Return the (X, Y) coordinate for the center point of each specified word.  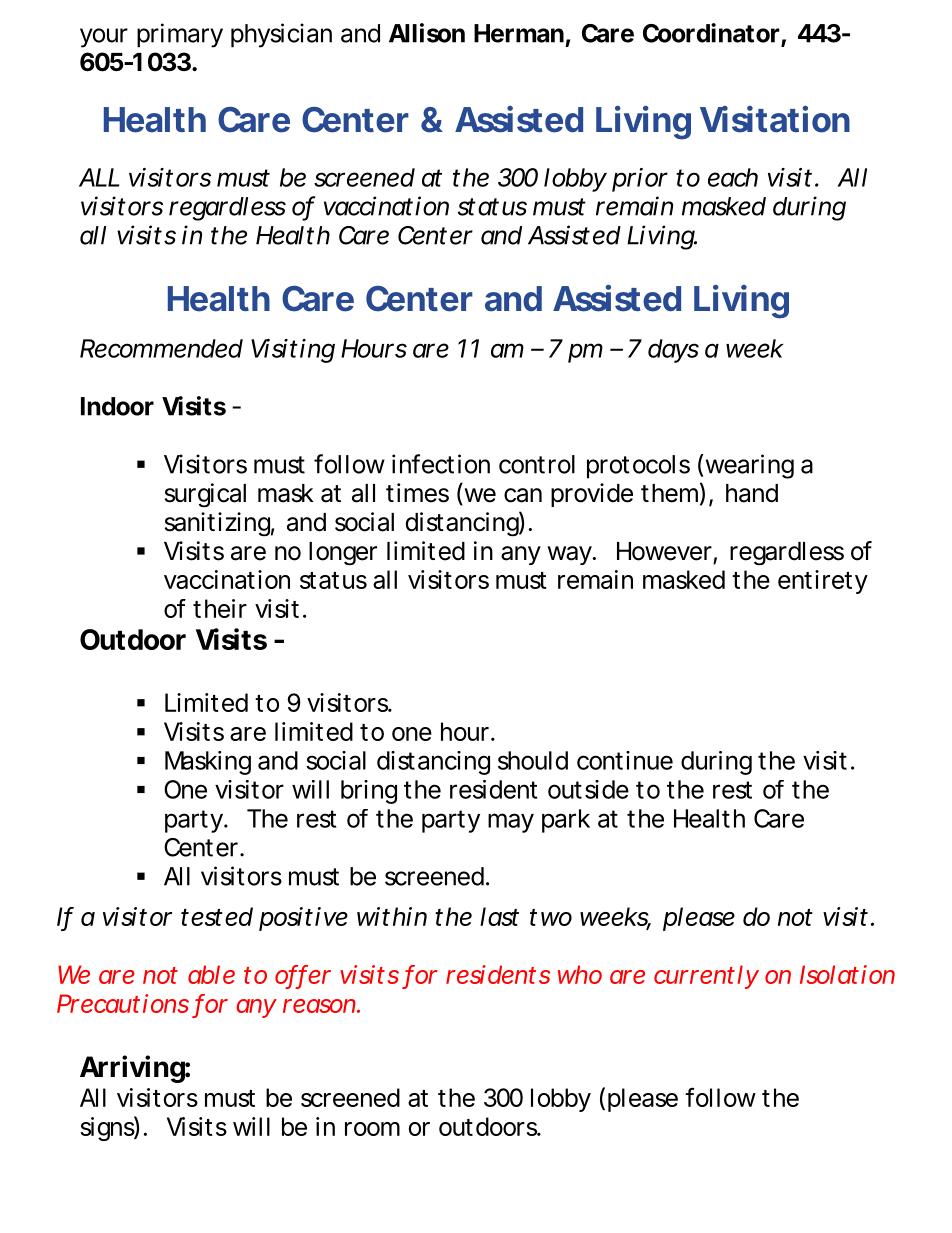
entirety (823, 582)
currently (706, 977)
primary (180, 35)
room (372, 1129)
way (571, 555)
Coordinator (711, 33)
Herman (519, 33)
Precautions (123, 1003)
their (220, 608)
